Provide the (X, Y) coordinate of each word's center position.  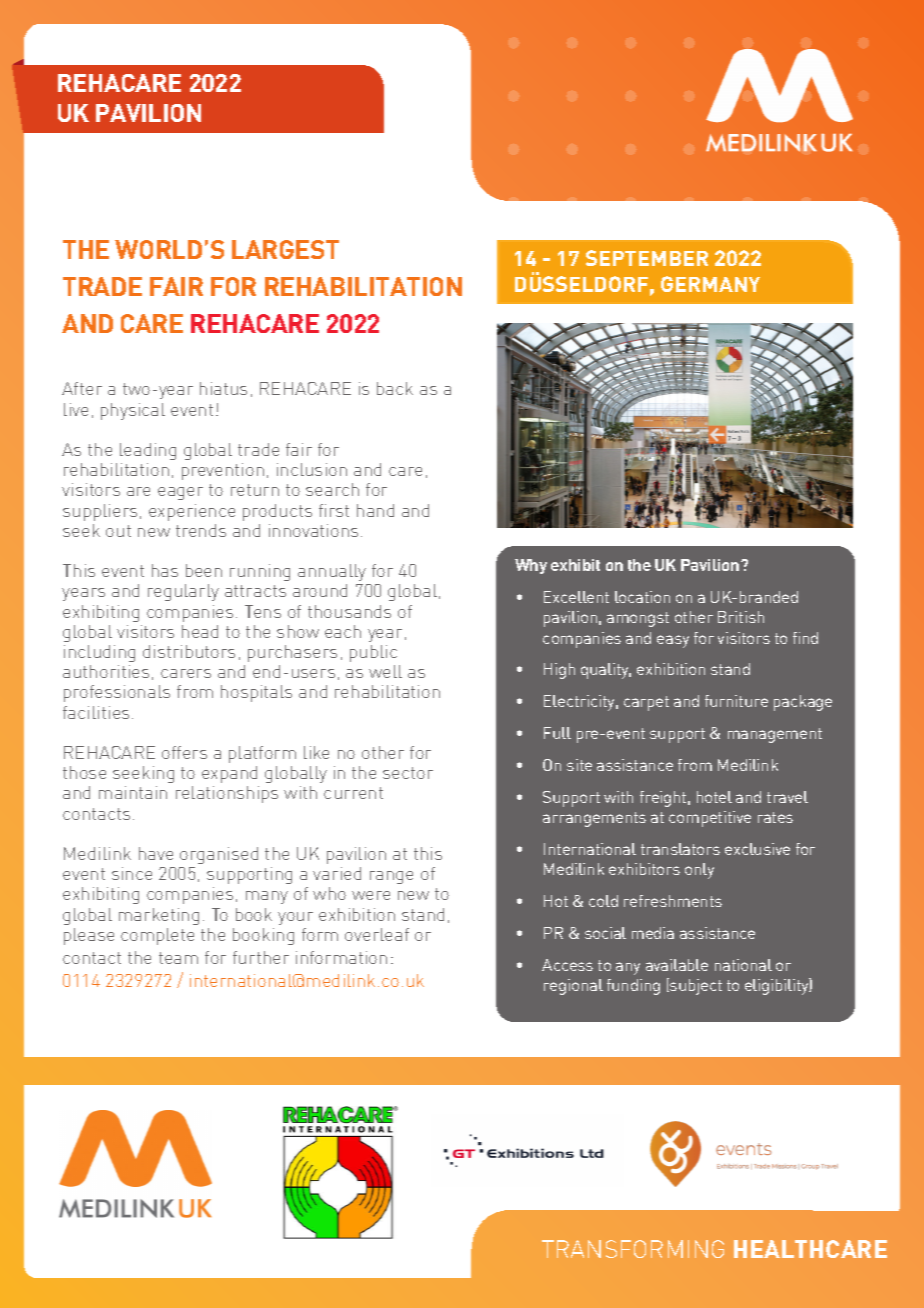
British (741, 617)
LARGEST (285, 249)
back (395, 388)
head (200, 631)
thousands (349, 611)
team (178, 958)
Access (567, 965)
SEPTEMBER (647, 258)
